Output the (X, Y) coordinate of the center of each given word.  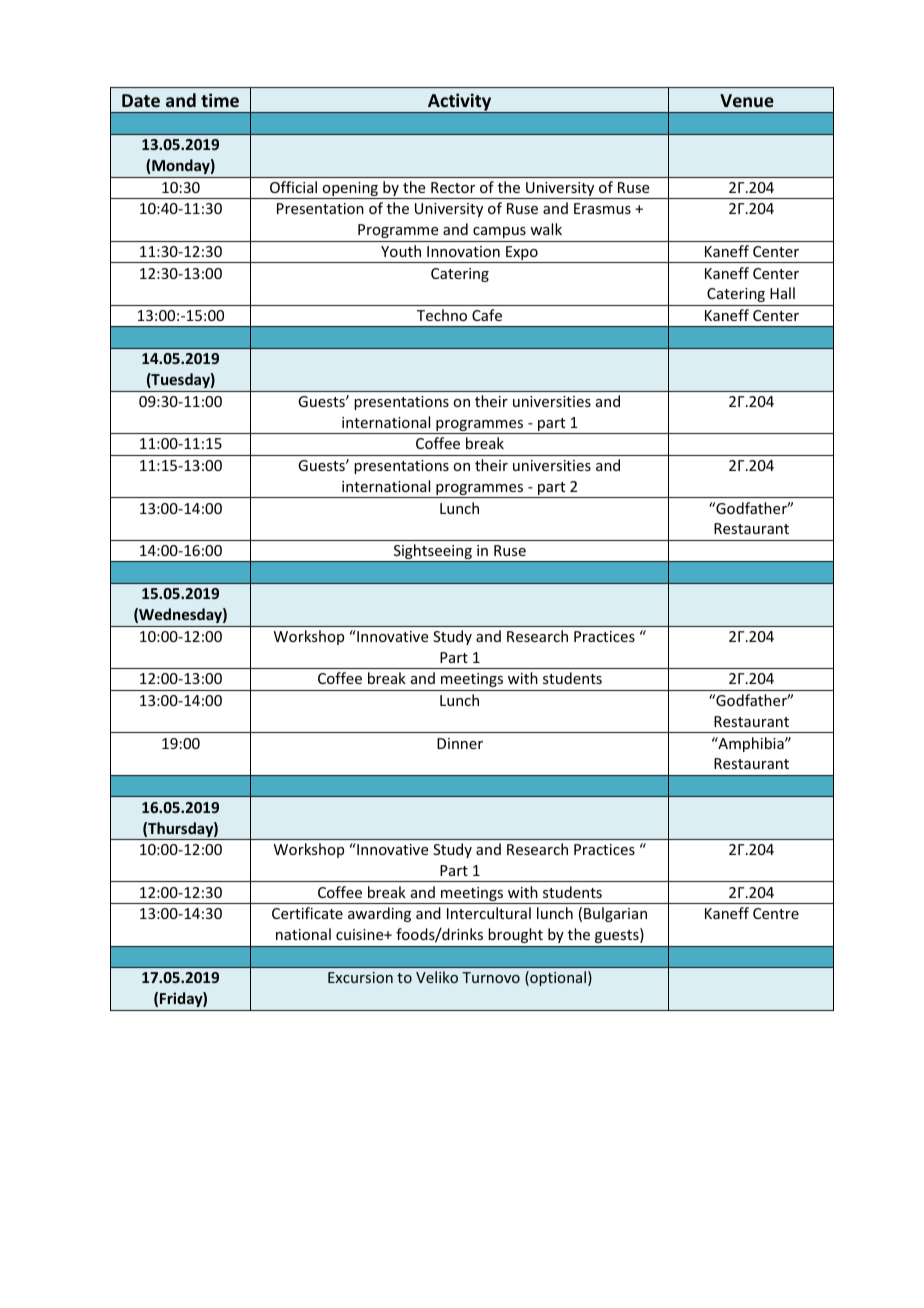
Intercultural (489, 913)
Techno (442, 315)
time (220, 100)
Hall (782, 293)
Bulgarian (615, 914)
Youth (401, 251)
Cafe (487, 315)
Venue (747, 100)
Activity (460, 103)
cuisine (361, 934)
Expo (522, 254)
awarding (379, 914)
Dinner (460, 743)
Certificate (307, 913)
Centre (776, 913)
